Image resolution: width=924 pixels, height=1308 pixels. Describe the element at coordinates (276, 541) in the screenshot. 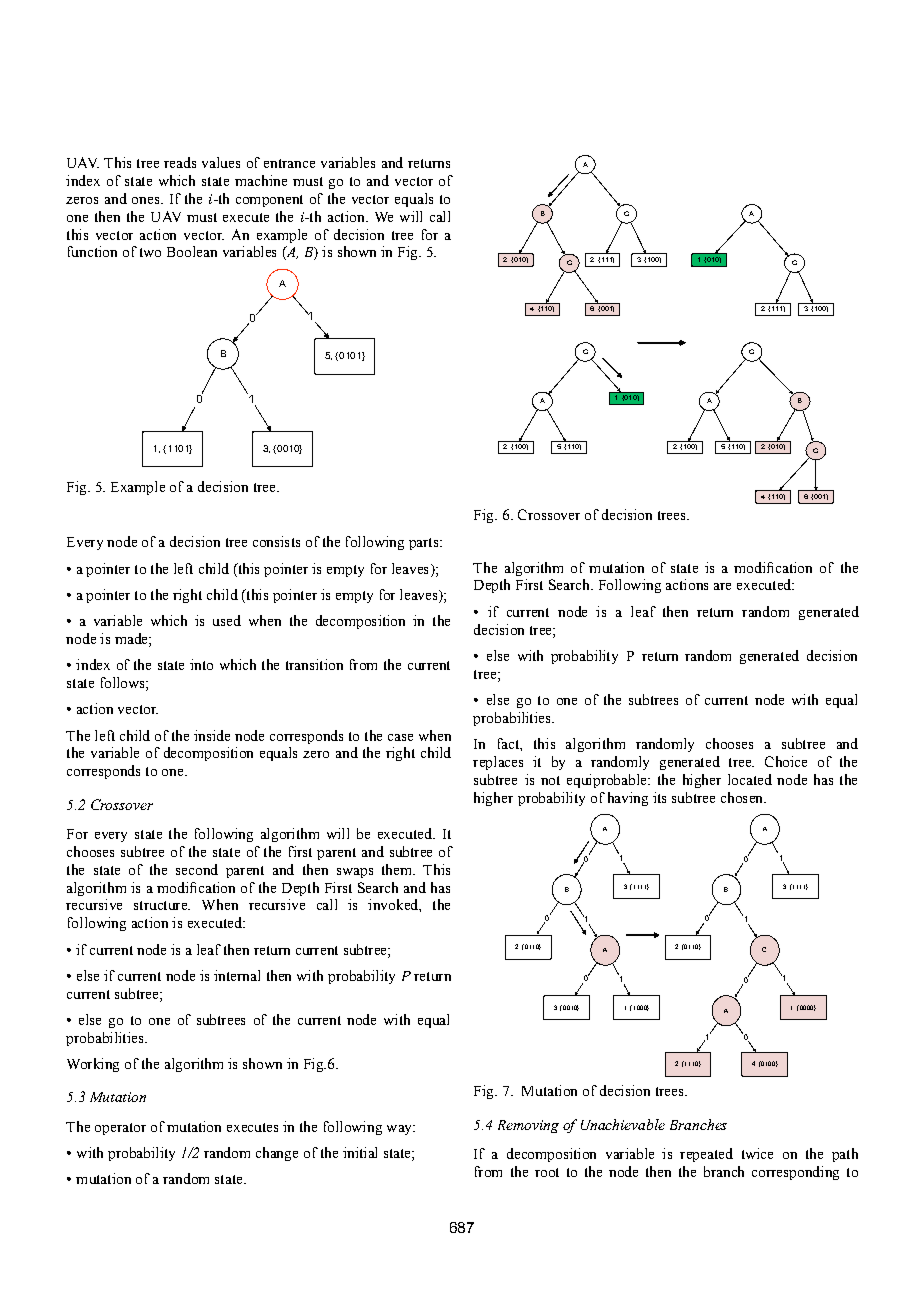

I see `consists` at that location.
